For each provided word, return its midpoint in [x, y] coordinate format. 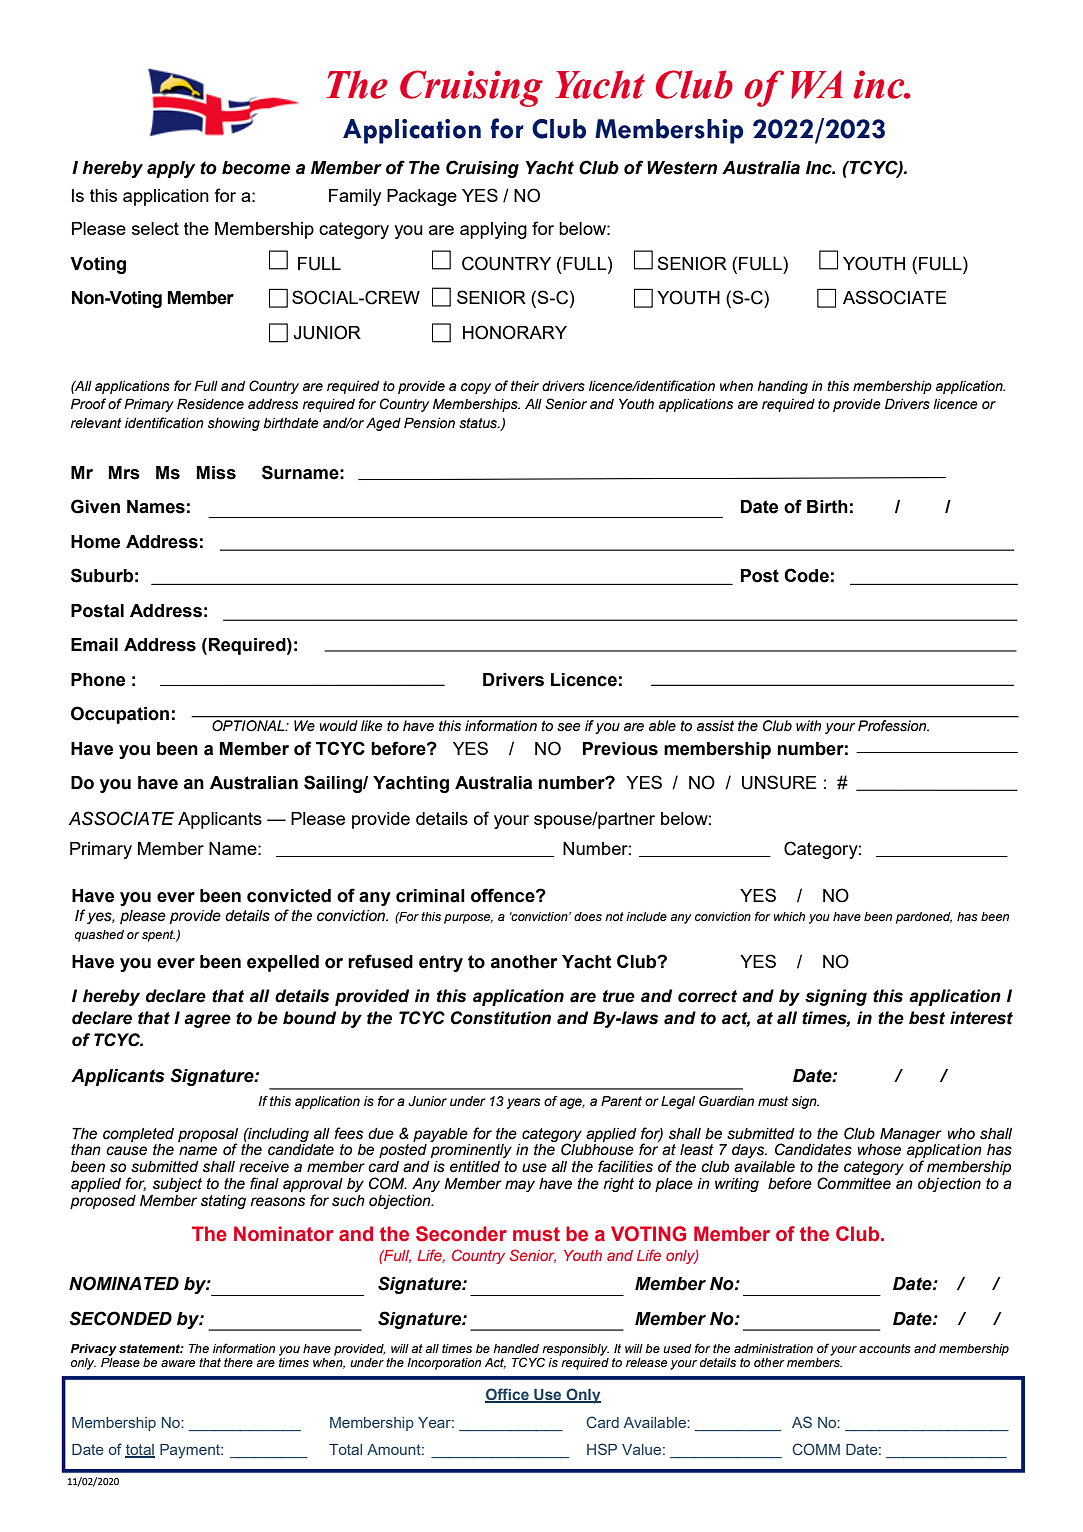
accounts [885, 1348]
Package [422, 197]
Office [508, 1395]
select [155, 228]
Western [682, 168]
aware [178, 1363]
